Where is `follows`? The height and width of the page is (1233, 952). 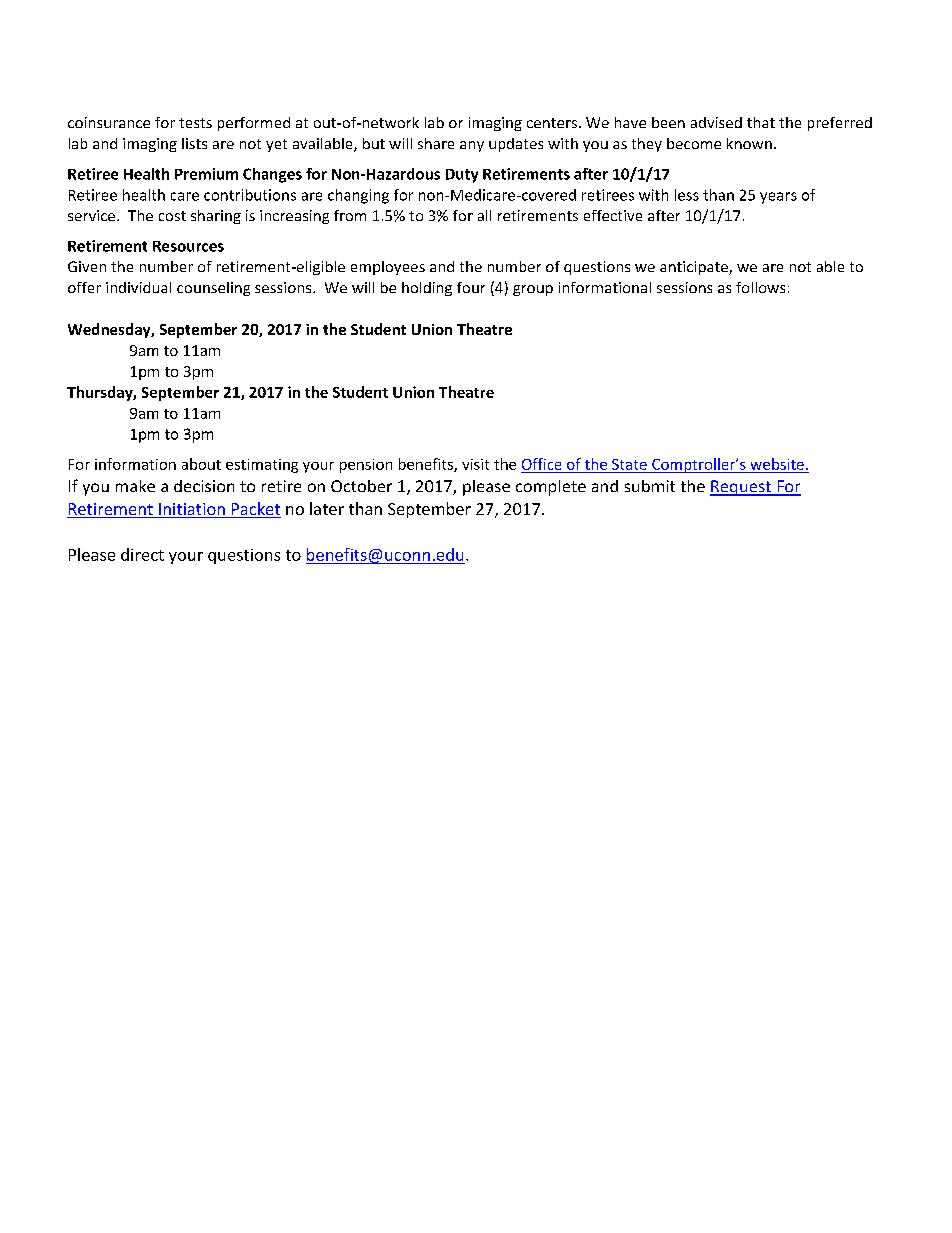 follows is located at coordinates (760, 287).
